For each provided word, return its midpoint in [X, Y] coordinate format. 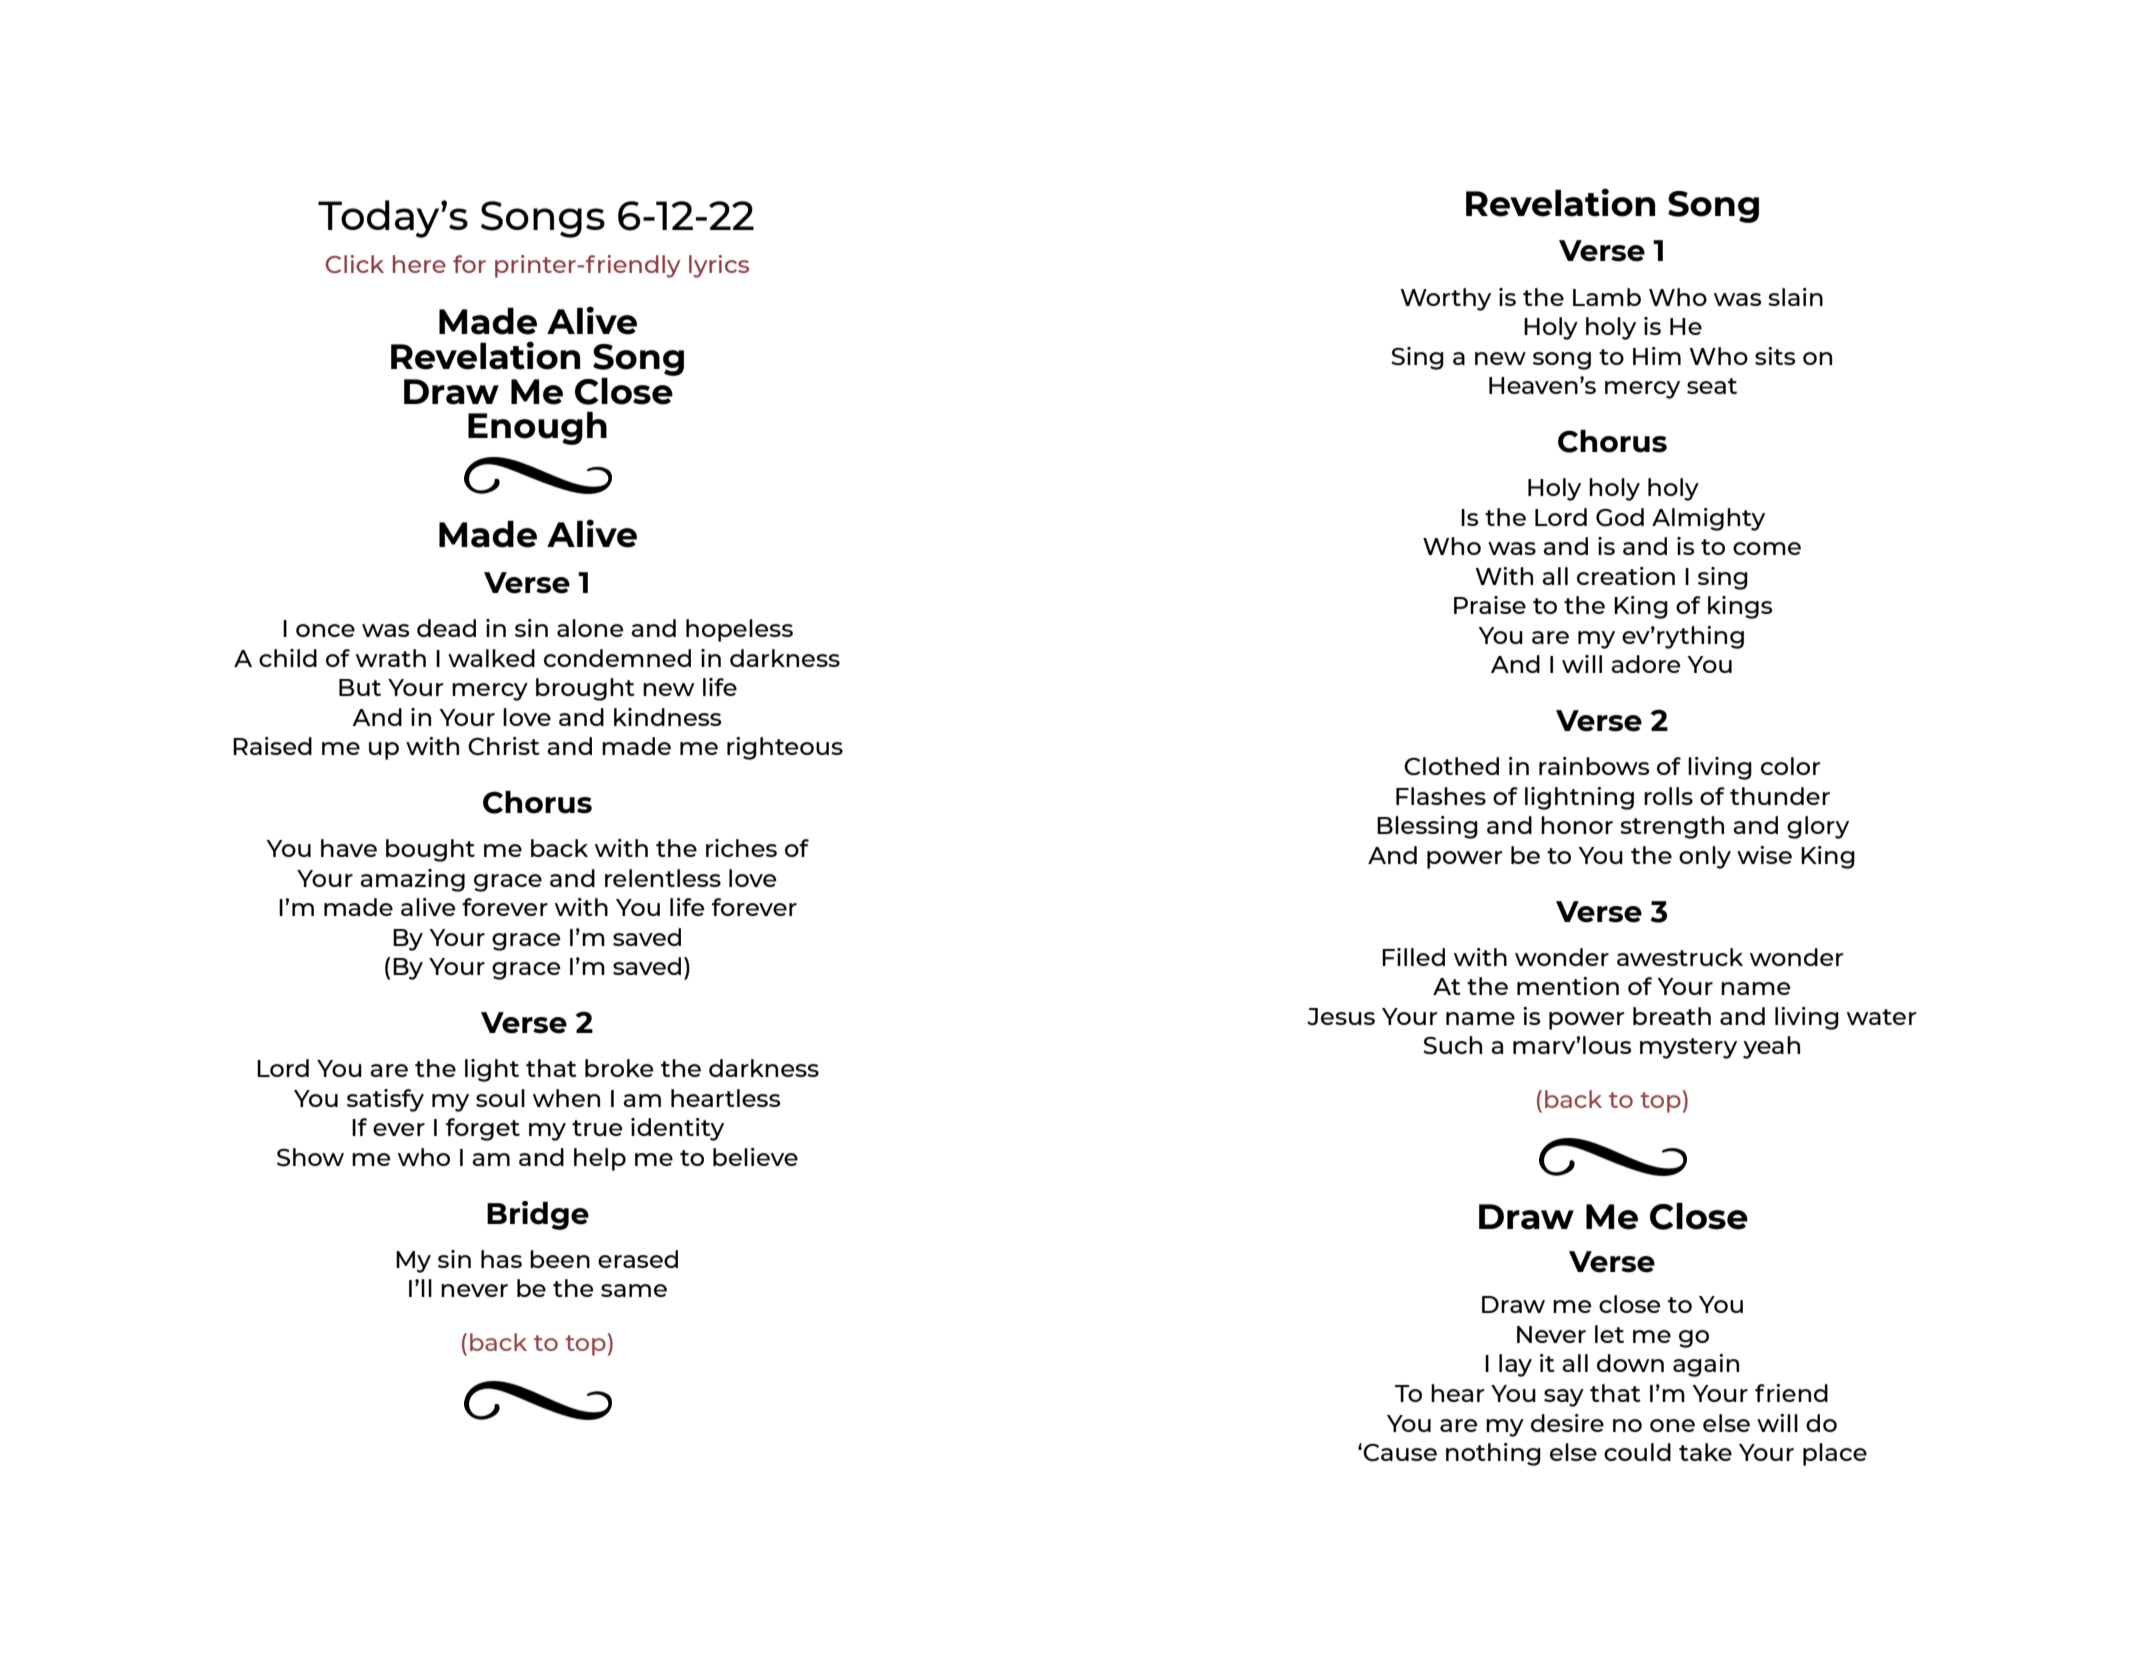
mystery [1688, 1048]
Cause [1400, 1452]
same [634, 1290]
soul [500, 1098]
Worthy [1445, 299]
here [419, 264]
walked [491, 658]
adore [1646, 664]
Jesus [1341, 1016]
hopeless [739, 630]
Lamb [1607, 297]
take [1705, 1452]
